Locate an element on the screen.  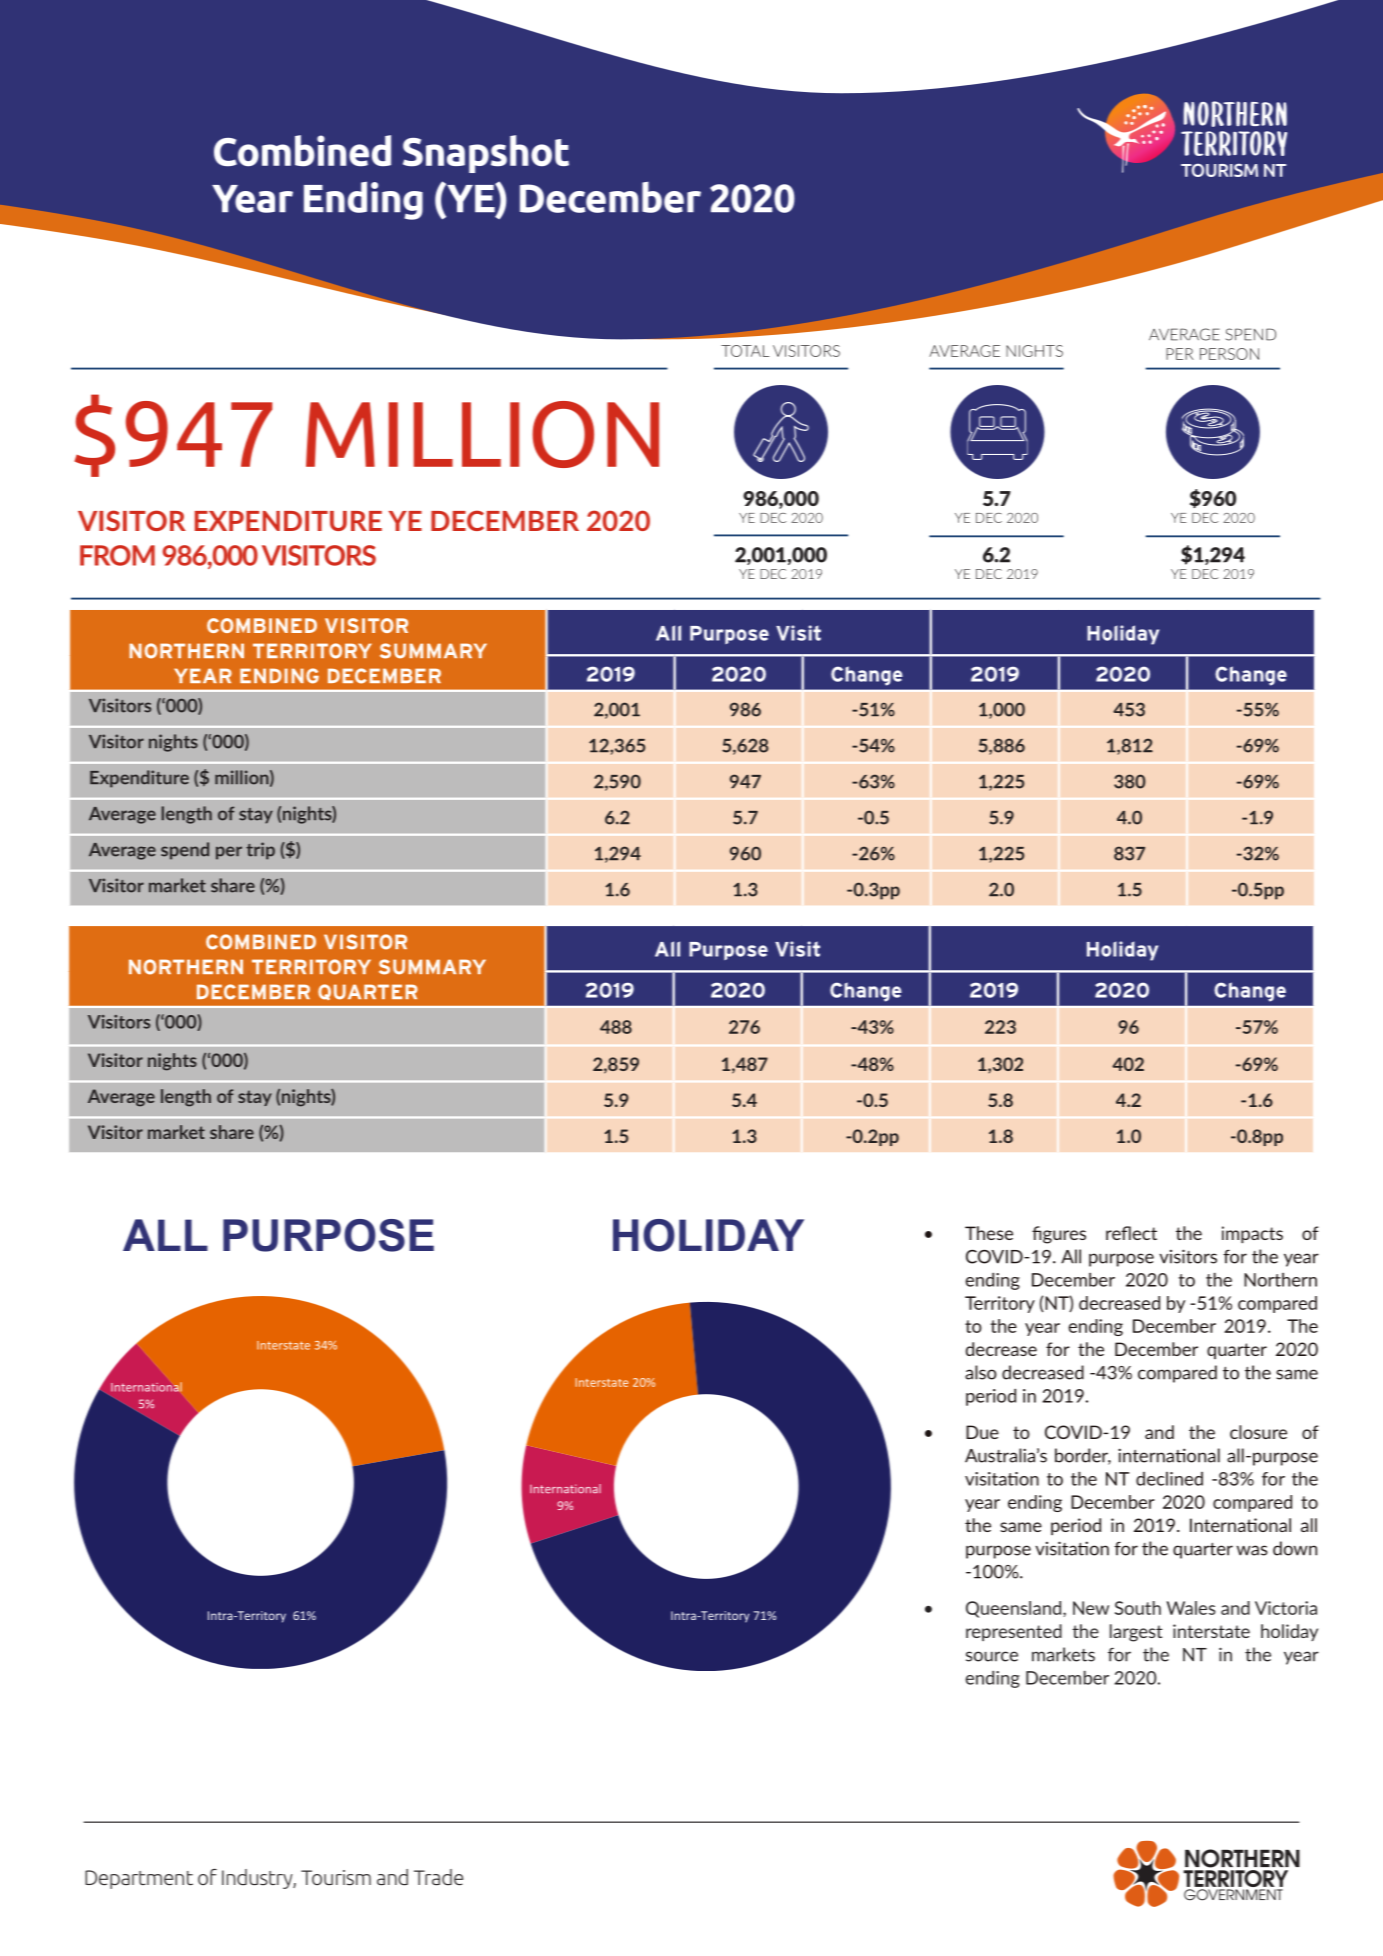
declined is located at coordinates (1169, 1479).
